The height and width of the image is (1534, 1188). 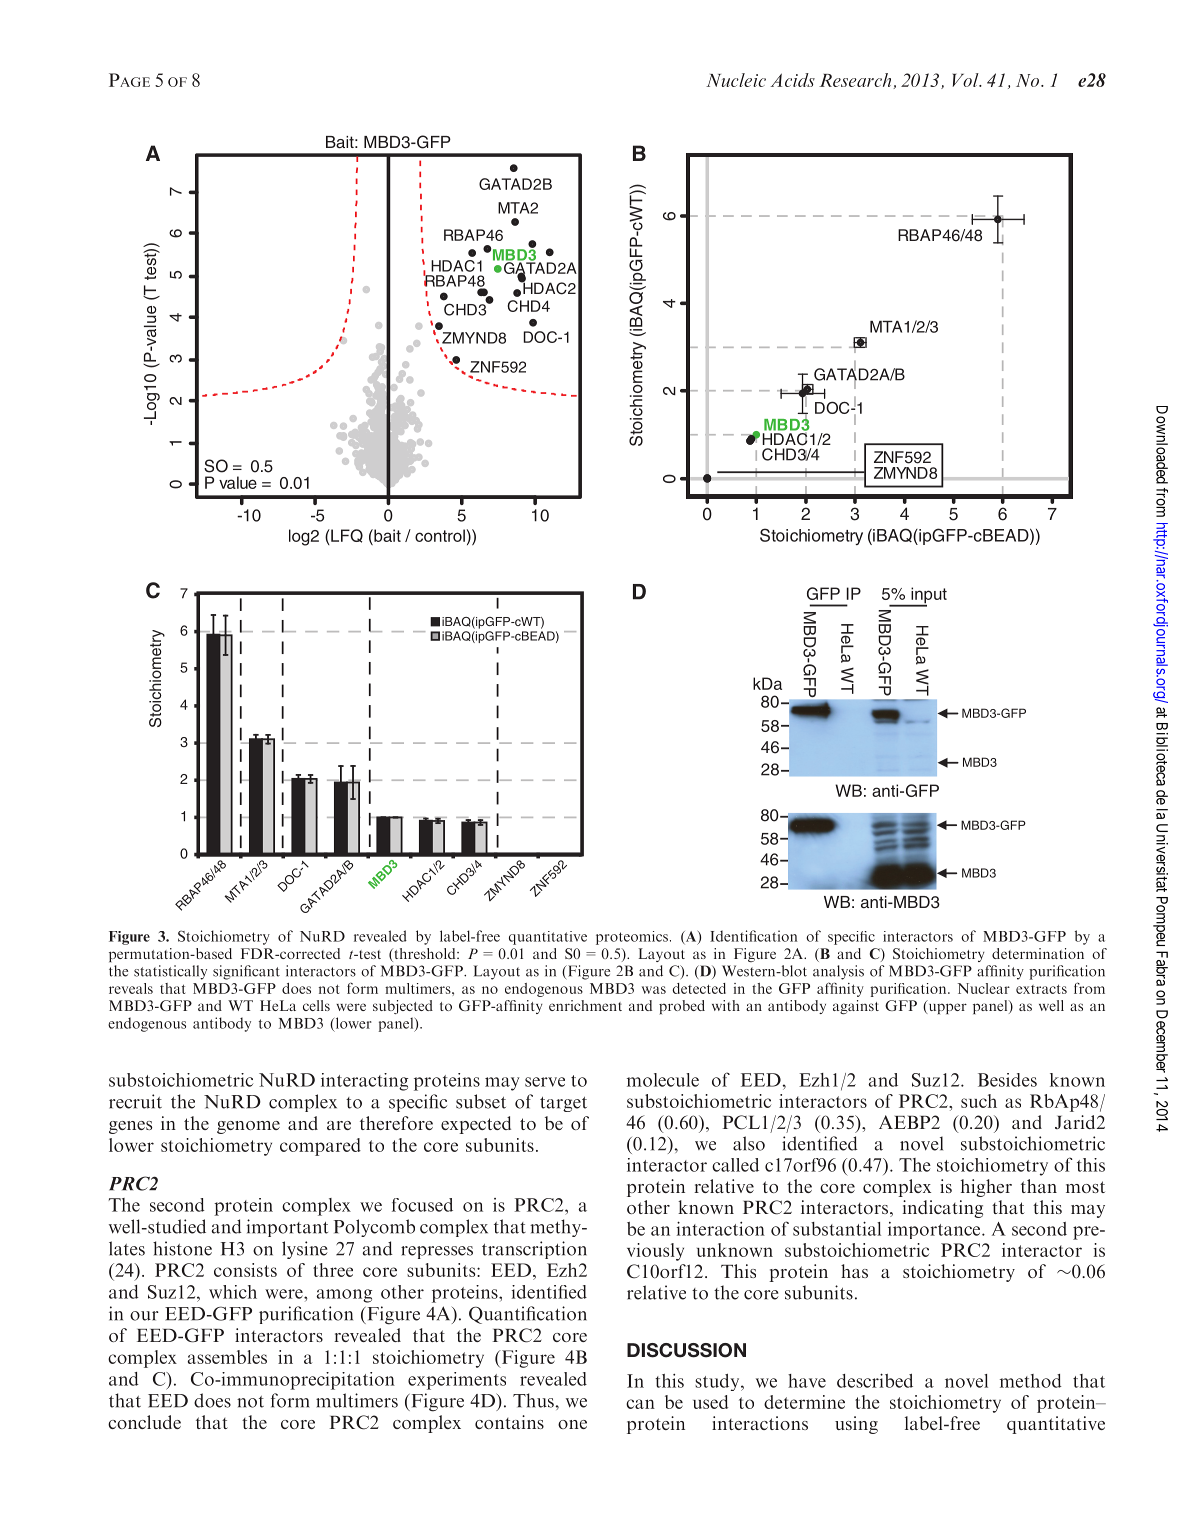 I want to click on Vol, so click(x=966, y=80).
